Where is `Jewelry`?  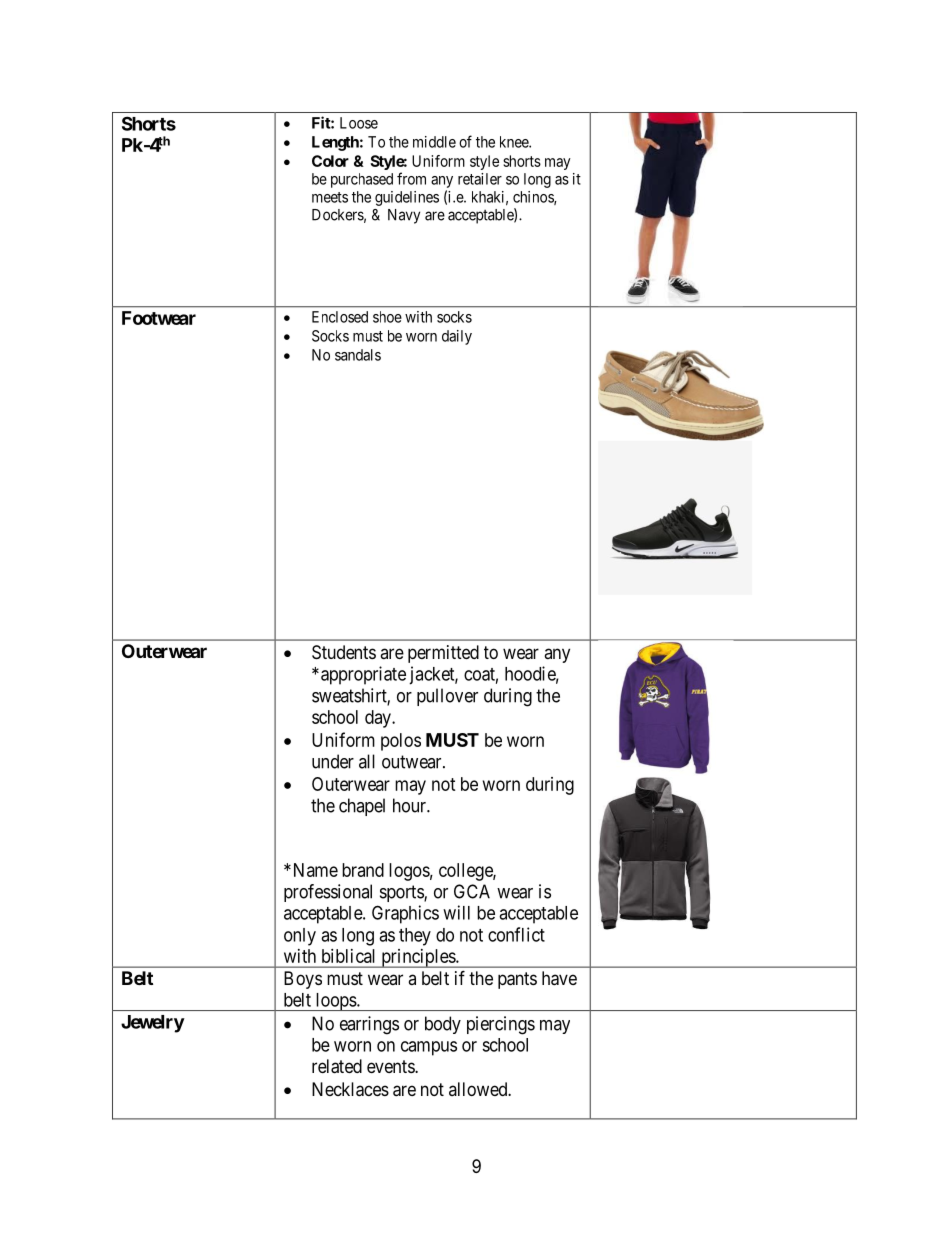 Jewelry is located at coordinates (153, 1024).
